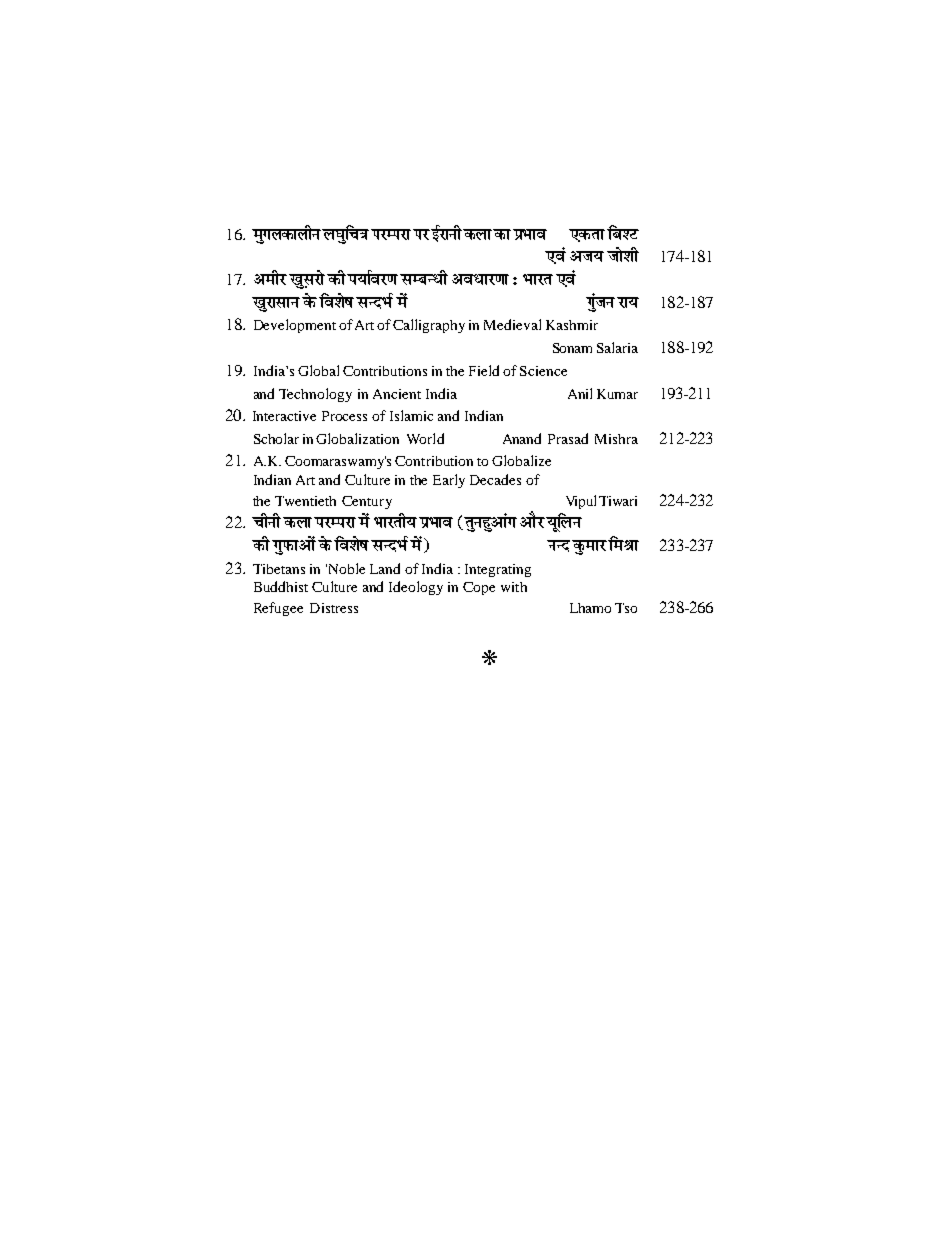  Describe the element at coordinates (449, 481) in the image. I see `Early` at that location.
